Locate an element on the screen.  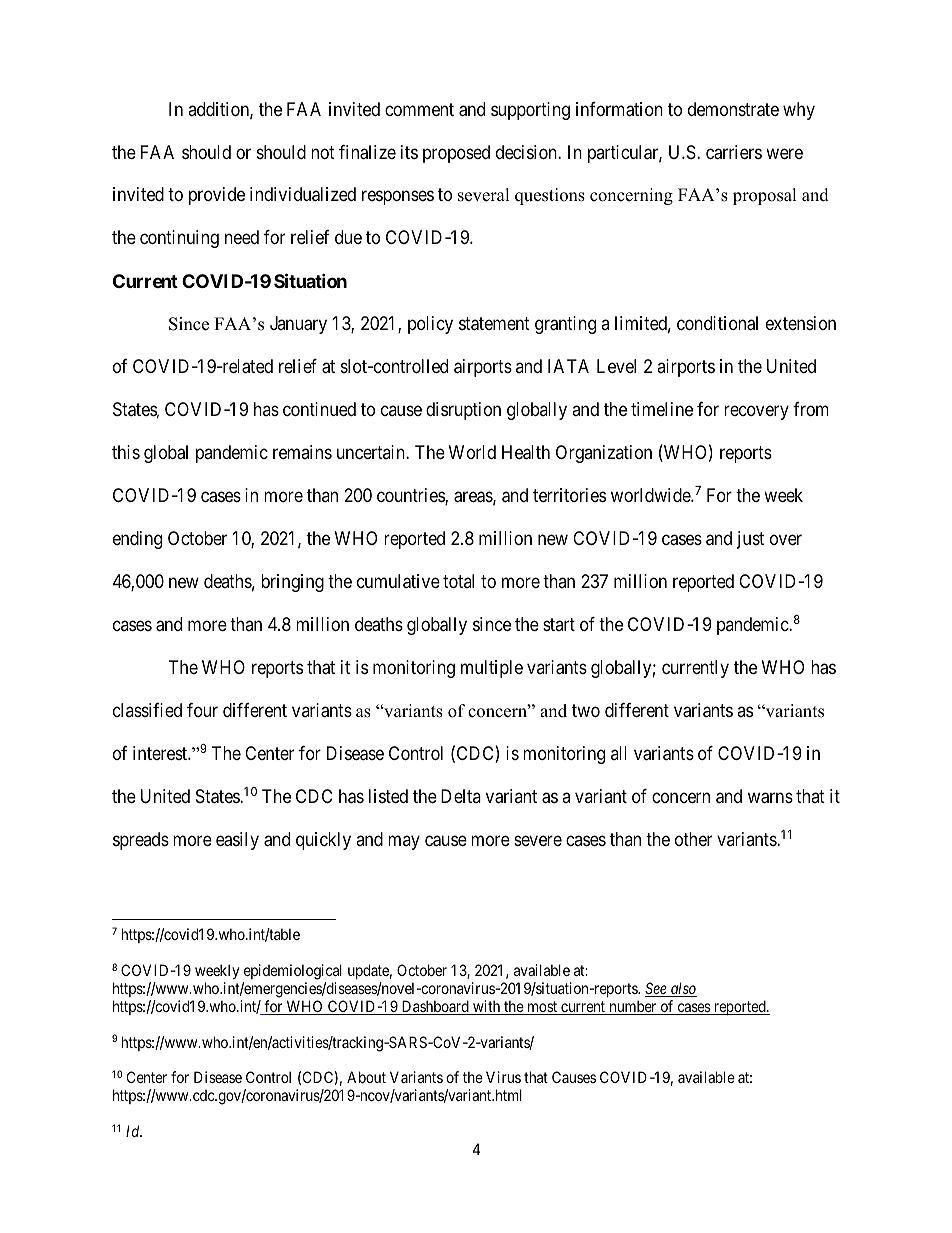
with is located at coordinates (487, 1007).
